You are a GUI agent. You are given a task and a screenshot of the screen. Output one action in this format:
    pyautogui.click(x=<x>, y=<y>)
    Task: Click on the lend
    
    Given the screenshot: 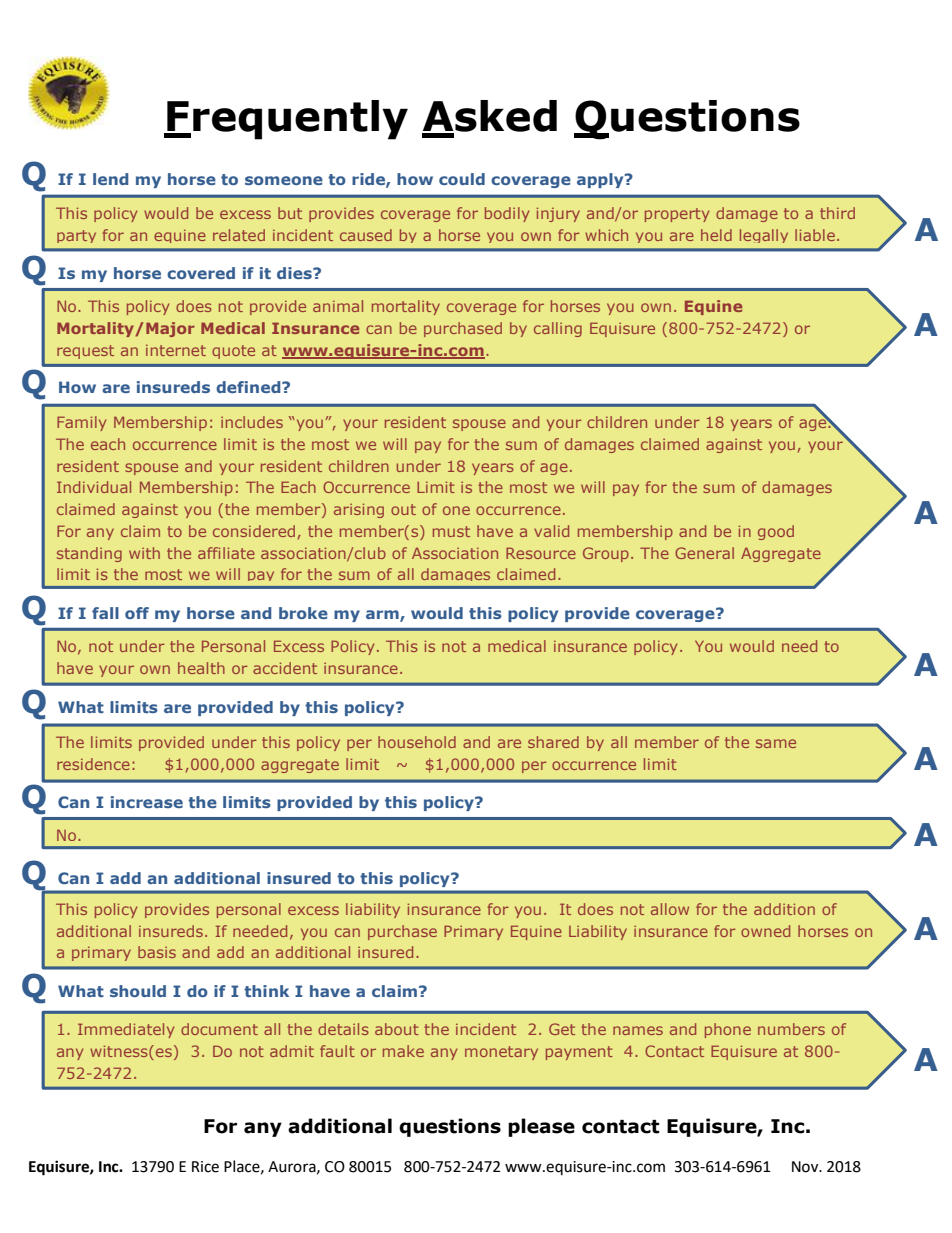 What is the action you would take?
    pyautogui.click(x=110, y=179)
